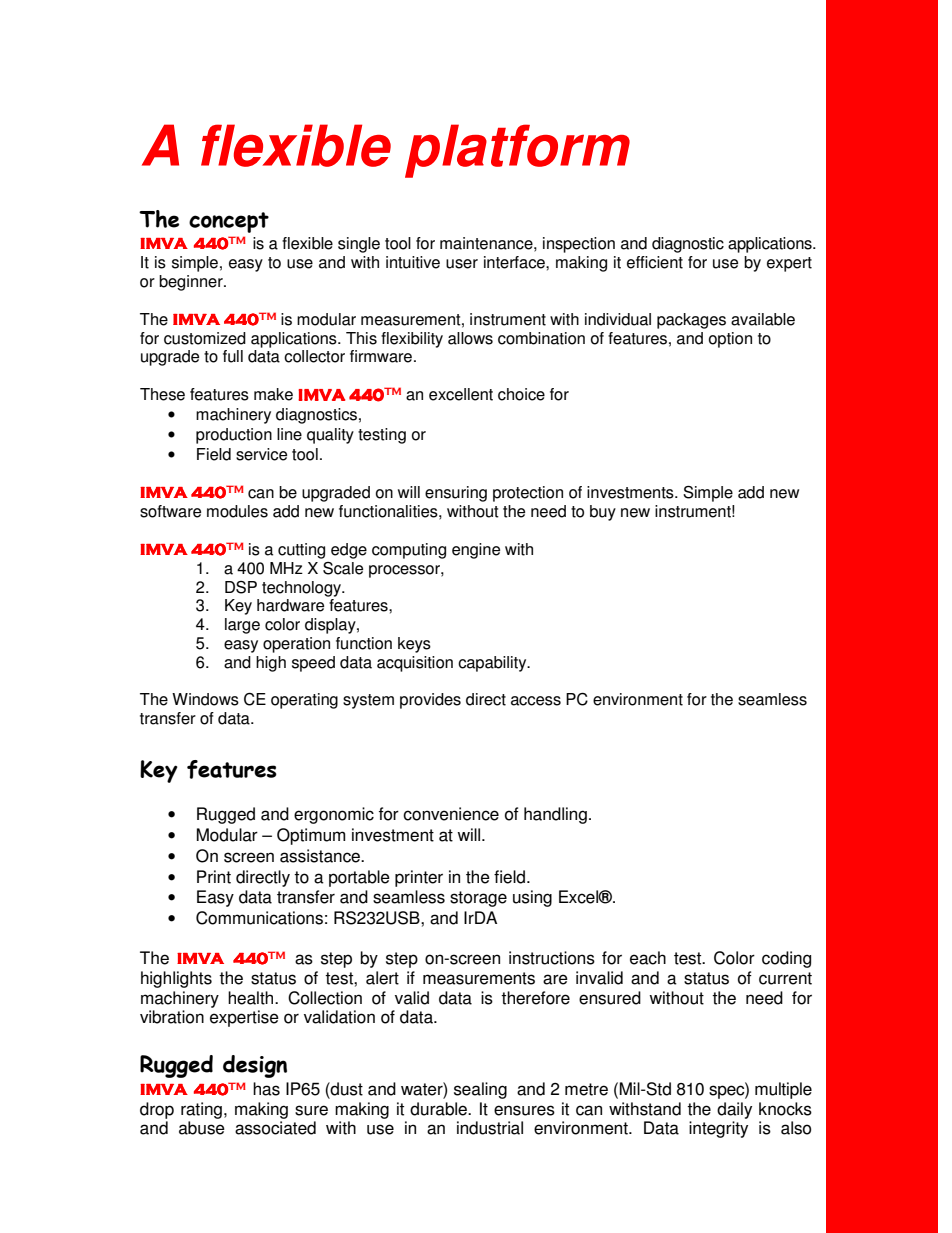 The height and width of the image is (1233, 952). I want to click on concept, so click(229, 222).
